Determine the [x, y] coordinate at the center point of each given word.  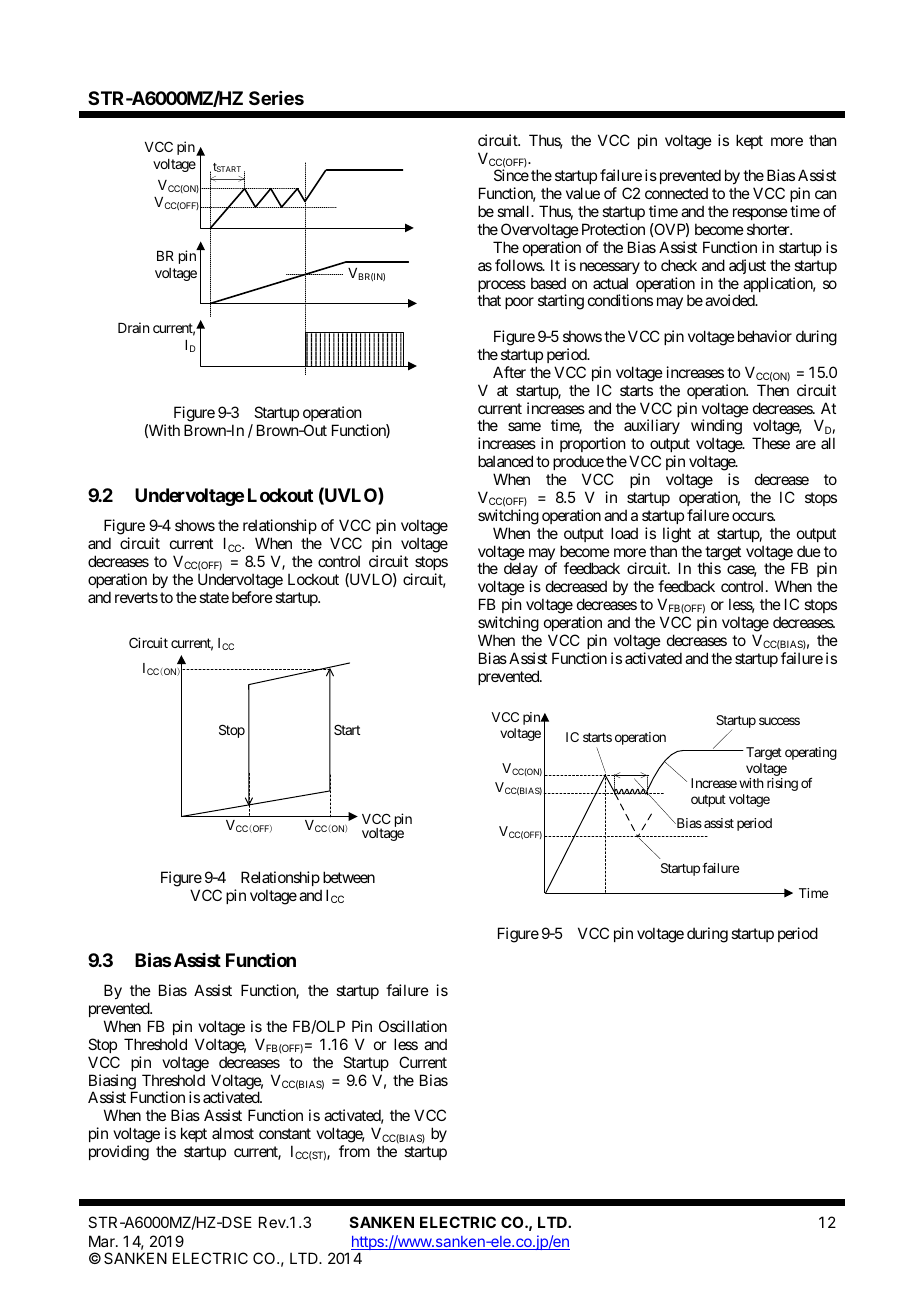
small [514, 211]
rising [782, 784]
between [349, 877]
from [354, 1151]
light [677, 535]
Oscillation [413, 1026]
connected [676, 193]
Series [276, 98]
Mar [103, 1241]
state [214, 597]
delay [521, 571]
